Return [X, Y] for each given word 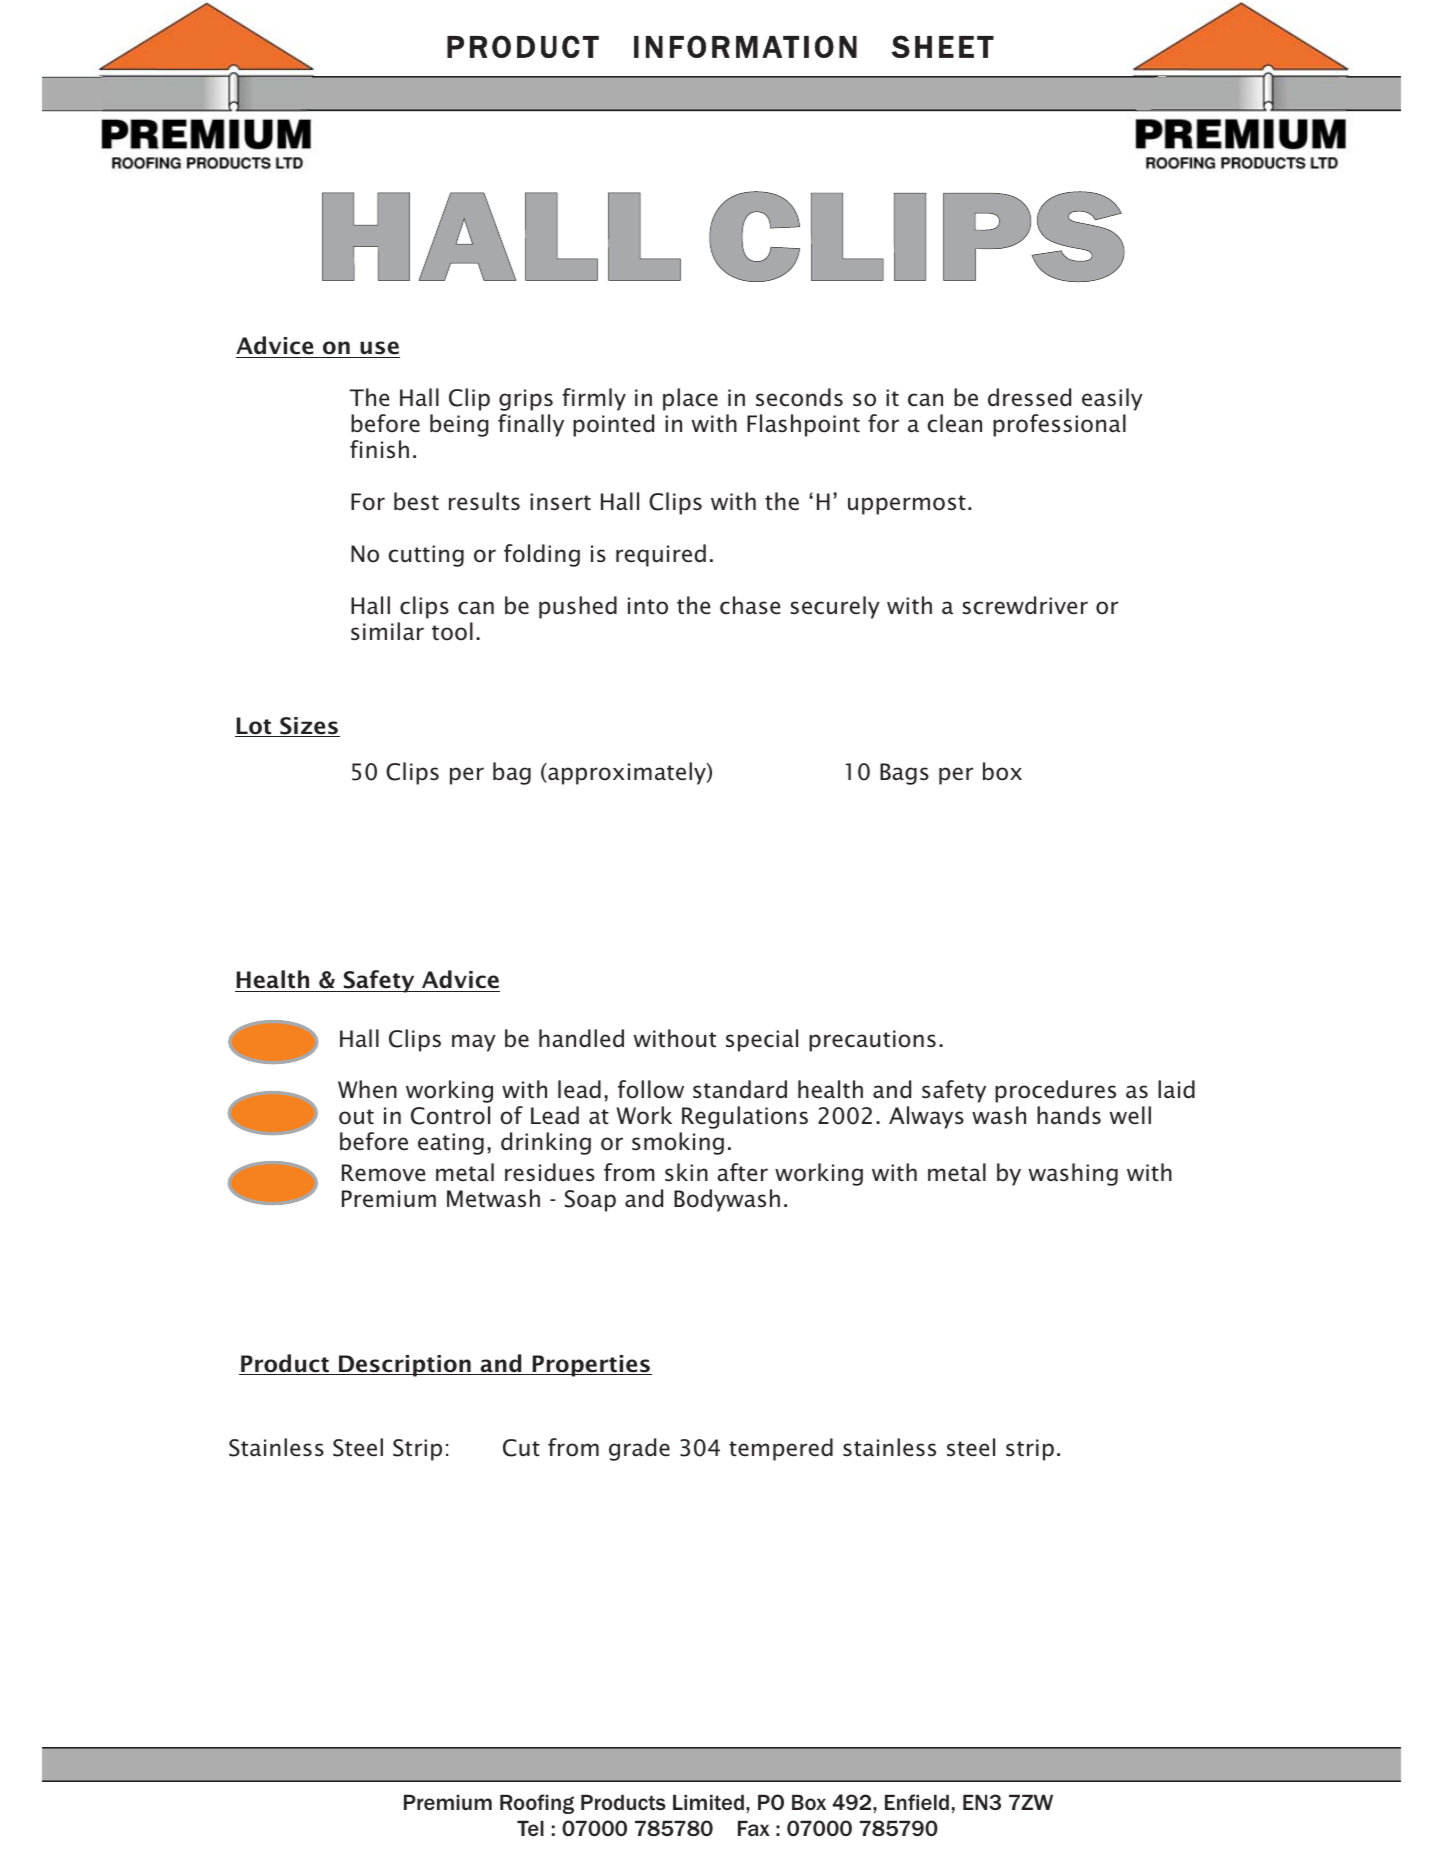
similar [387, 631]
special [762, 1040]
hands [1069, 1115]
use [379, 349]
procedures [1055, 1091]
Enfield [917, 1802]
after [742, 1172]
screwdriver [1025, 605]
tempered [781, 1449]
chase [750, 605]
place [690, 399]
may [474, 1043]
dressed [1029, 397]
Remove [384, 1173]
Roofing [537, 1804]
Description [405, 1366]
